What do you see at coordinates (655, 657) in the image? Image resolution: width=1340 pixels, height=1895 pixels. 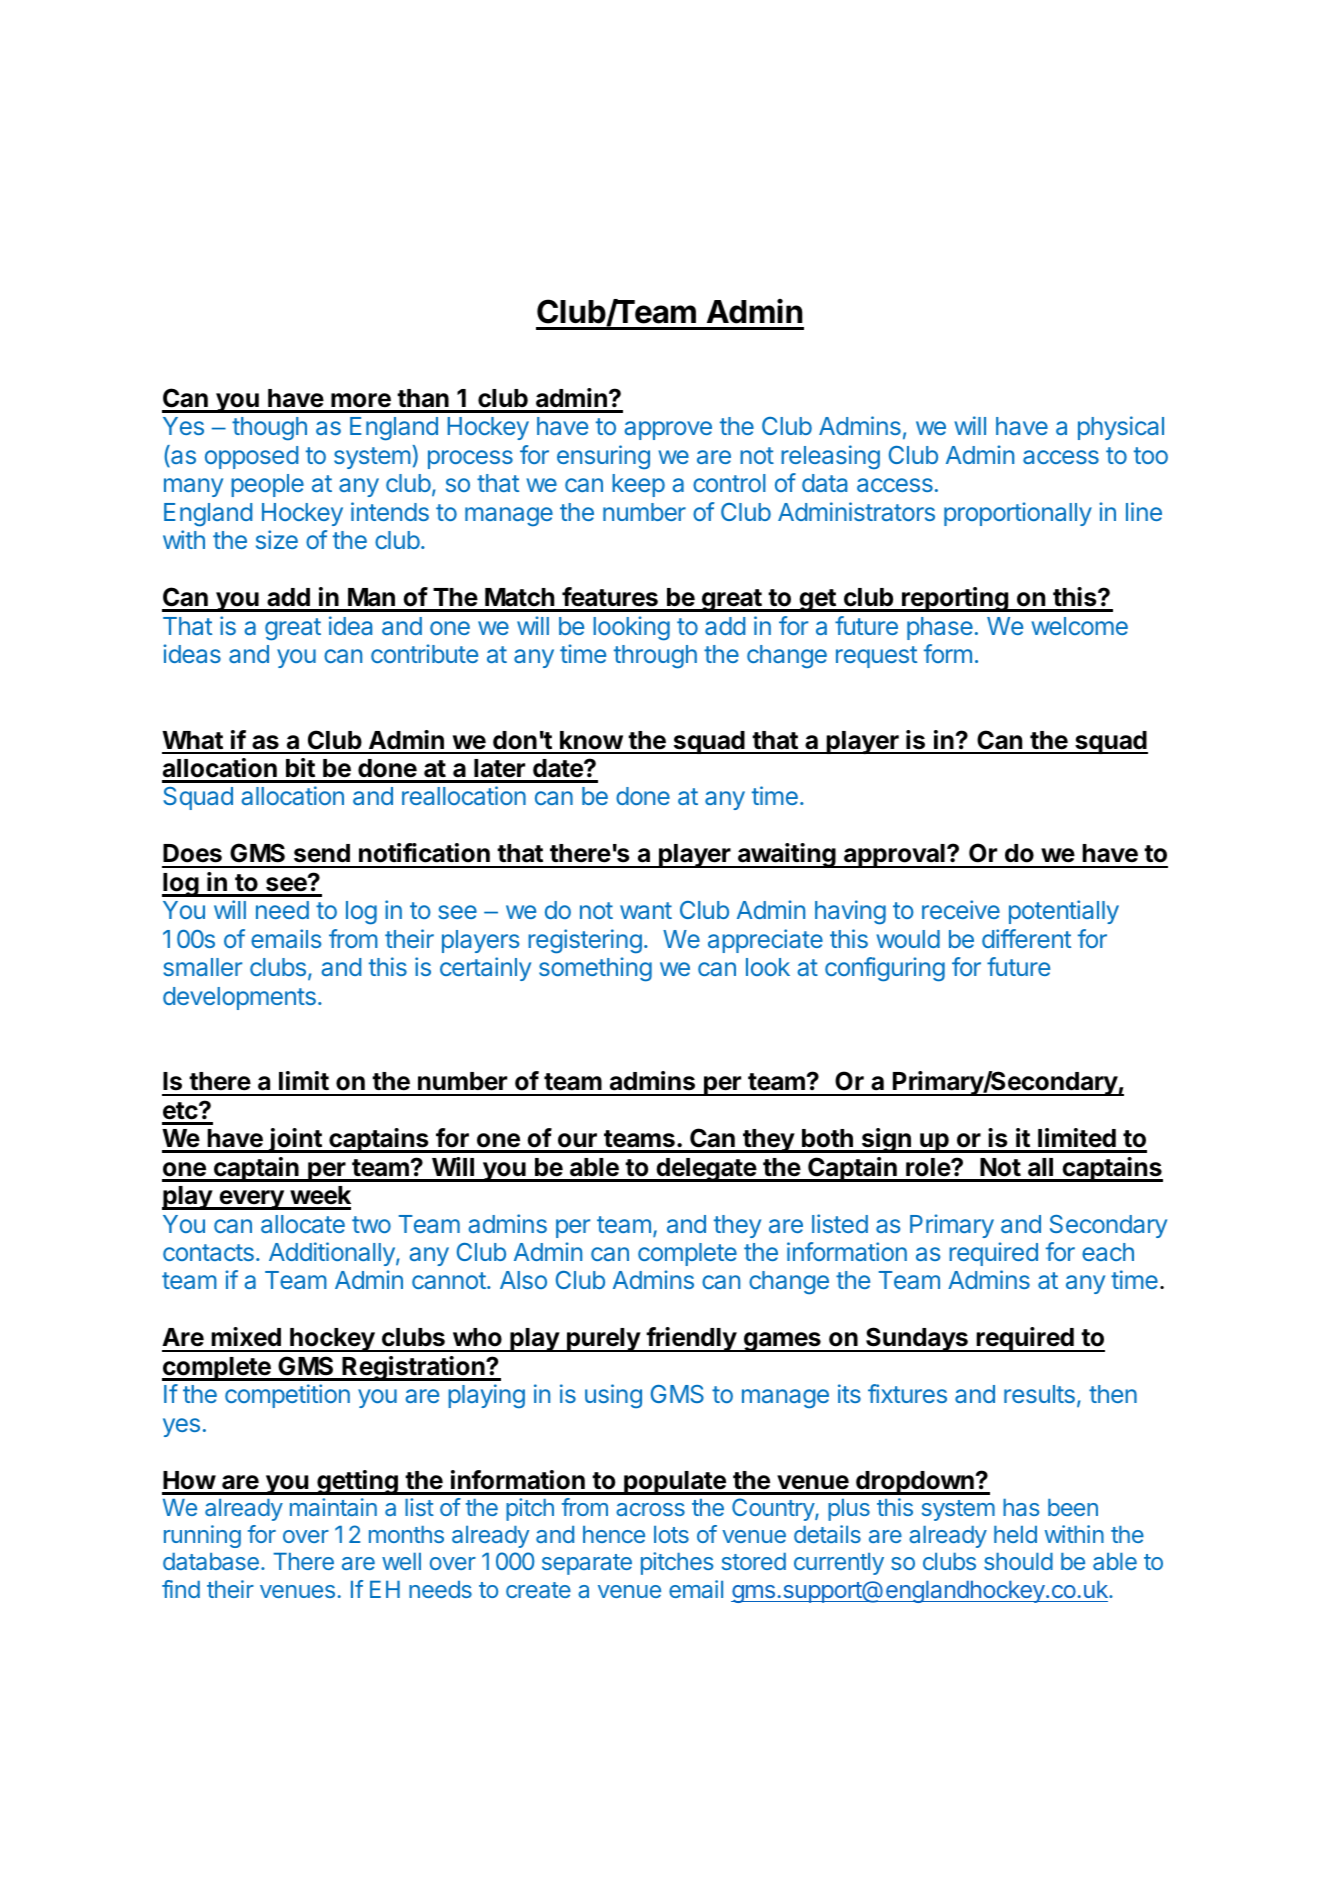 I see `through` at bounding box center [655, 657].
